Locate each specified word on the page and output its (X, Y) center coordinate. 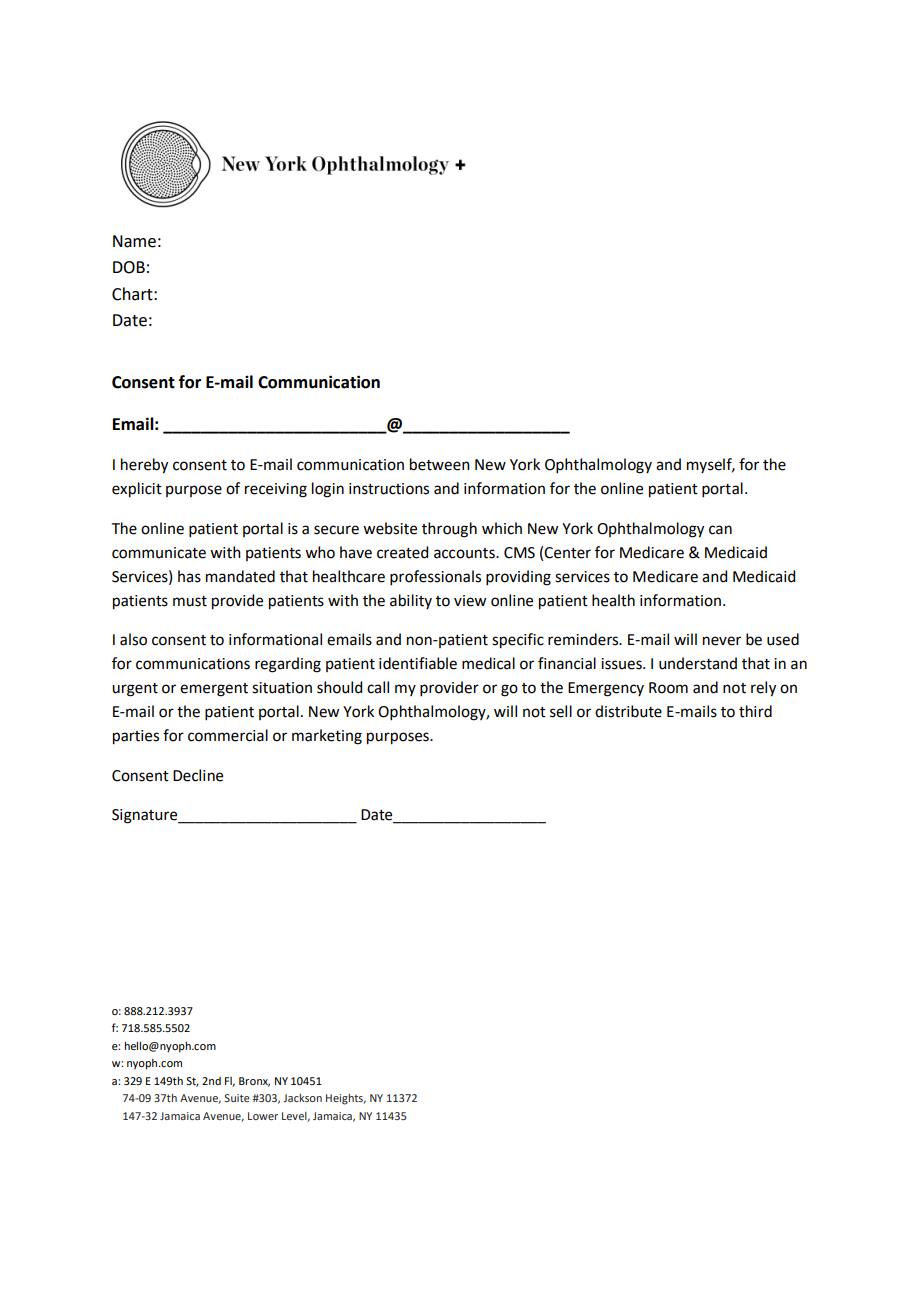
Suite (237, 1098)
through (449, 530)
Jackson (302, 1098)
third (755, 711)
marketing (327, 737)
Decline (198, 775)
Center (567, 553)
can (720, 530)
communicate (159, 553)
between (440, 464)
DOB (129, 267)
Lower (263, 1116)
